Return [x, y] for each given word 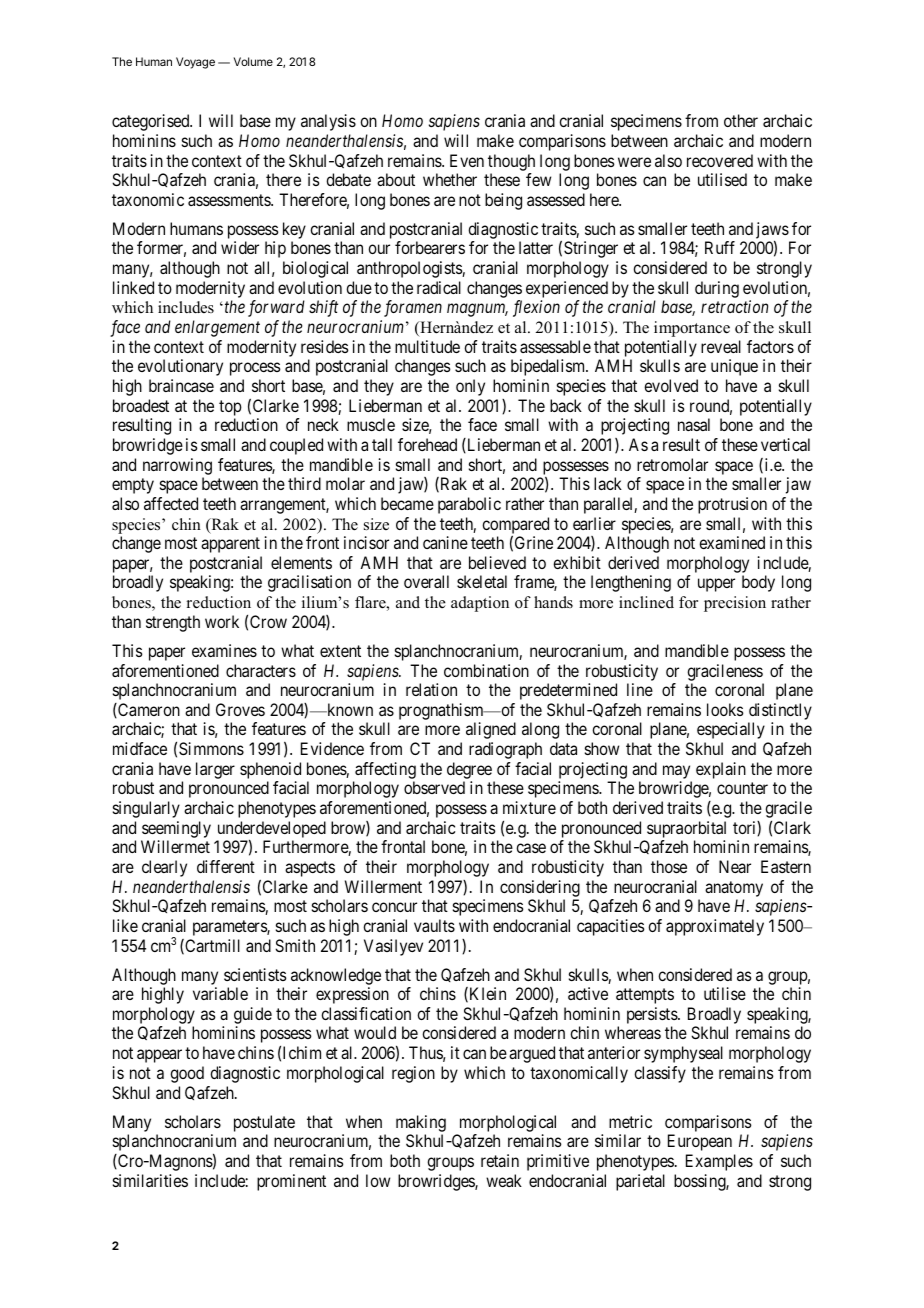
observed [434, 787]
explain [721, 770]
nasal [694, 424]
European [700, 1142]
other [741, 120]
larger [215, 770]
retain [500, 1160]
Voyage [195, 63]
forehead [427, 444]
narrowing [177, 466]
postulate [264, 1123]
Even [467, 160]
